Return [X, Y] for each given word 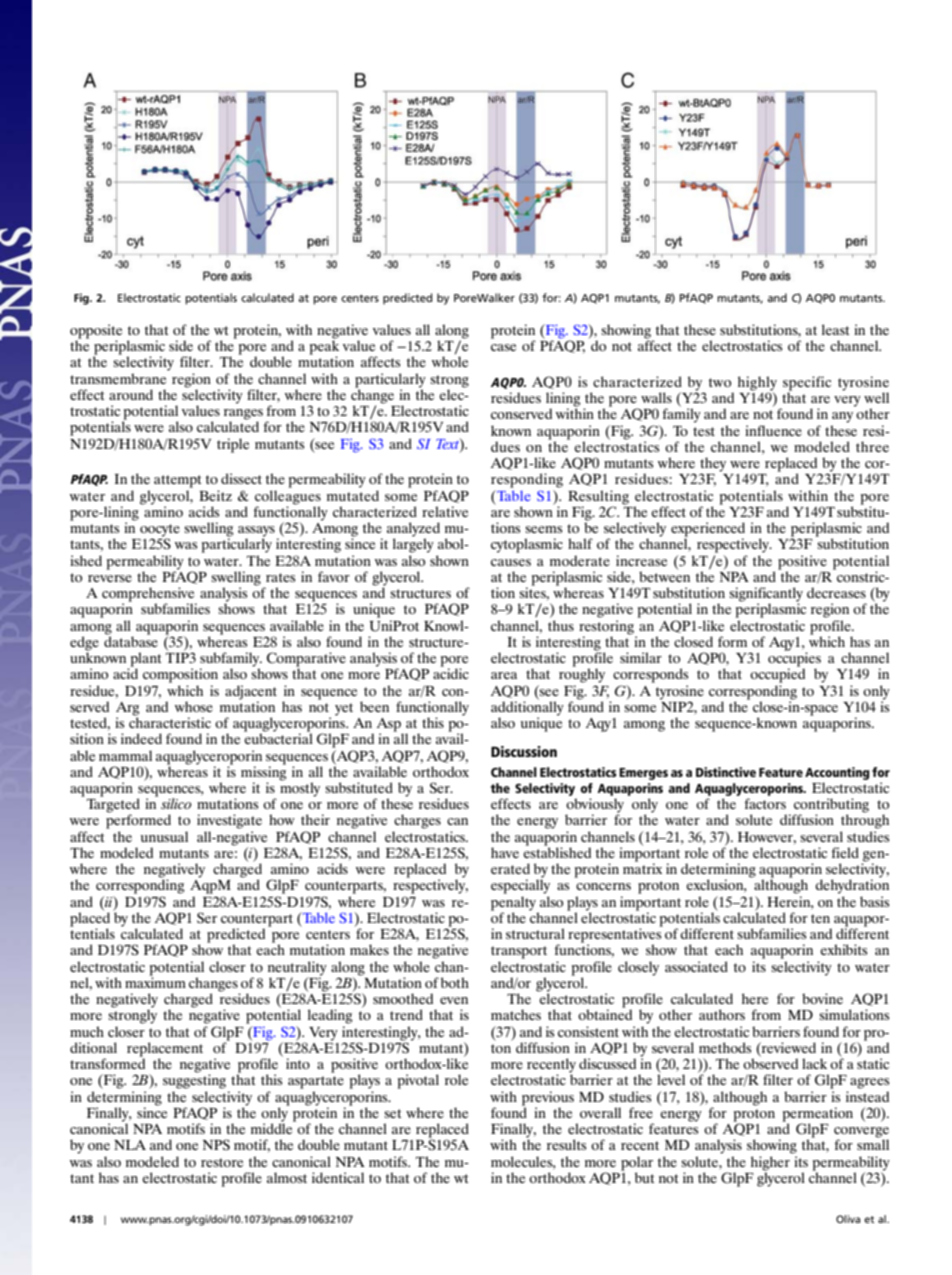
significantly [766, 595]
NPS [216, 1145]
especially [520, 885]
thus [561, 625]
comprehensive [149, 595]
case [503, 347]
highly [757, 384]
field [845, 852]
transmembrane [118, 378]
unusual [164, 836]
